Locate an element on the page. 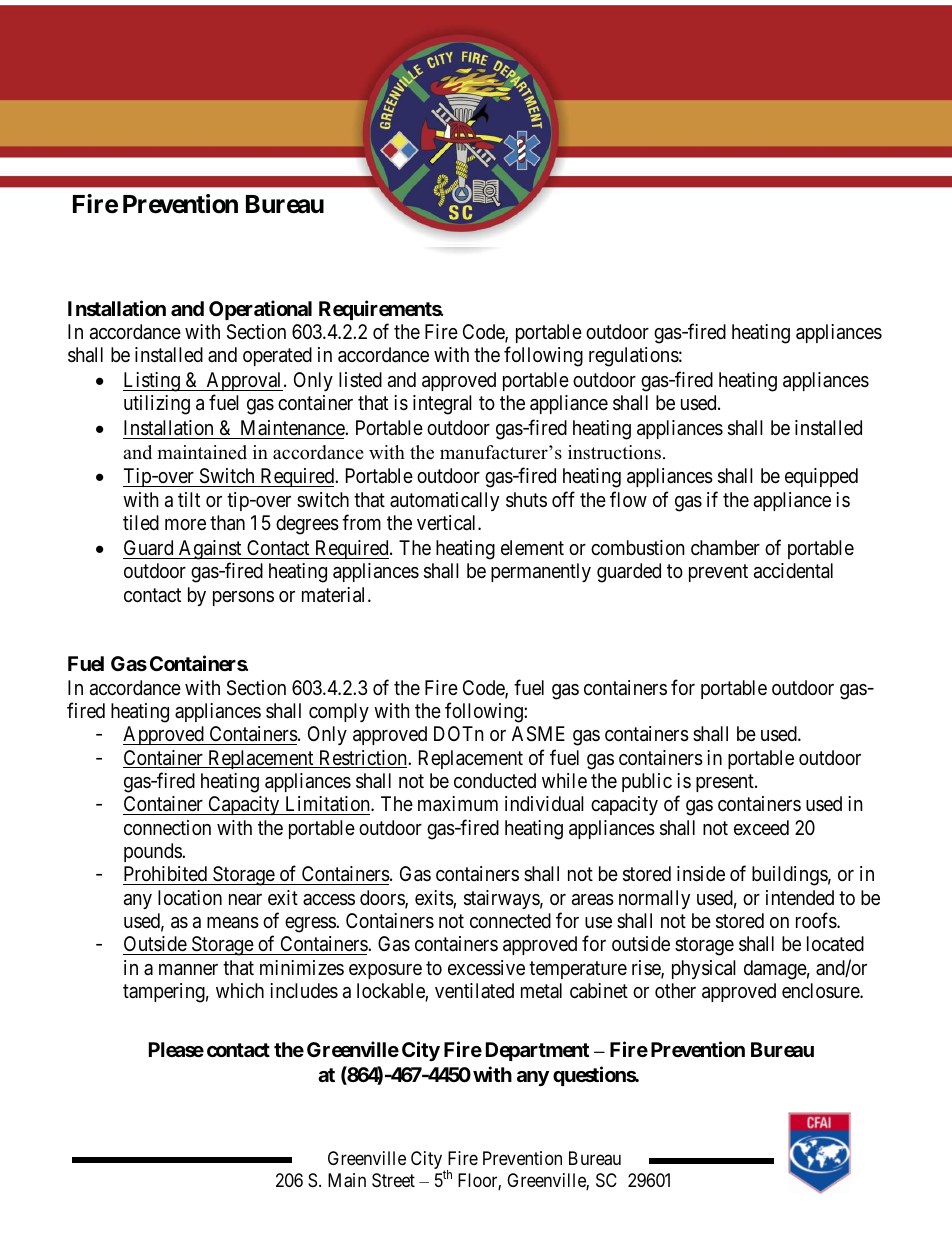 The image size is (952, 1233). regulations is located at coordinates (634, 357).
